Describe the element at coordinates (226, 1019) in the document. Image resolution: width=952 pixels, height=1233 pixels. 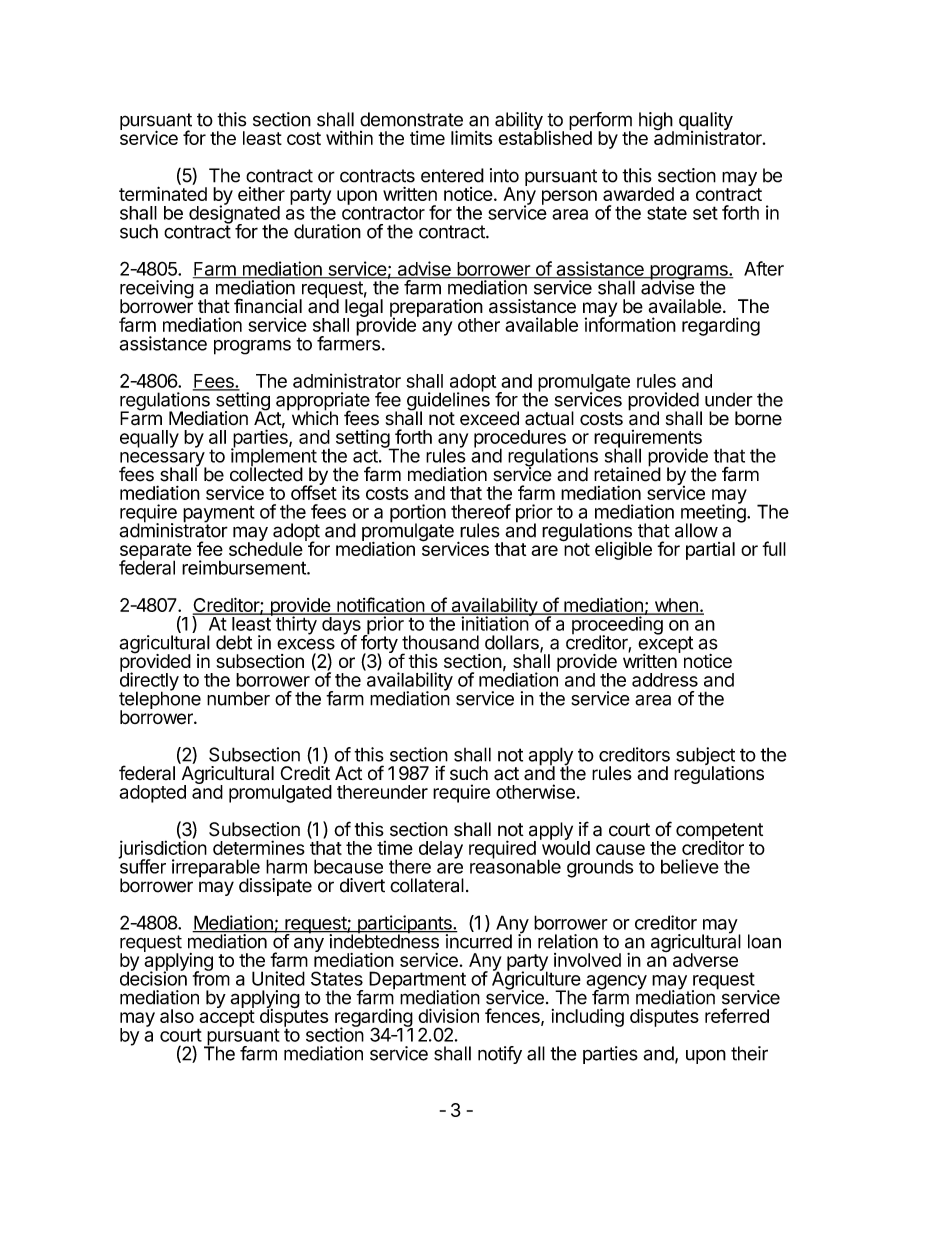
I see `accept` at that location.
